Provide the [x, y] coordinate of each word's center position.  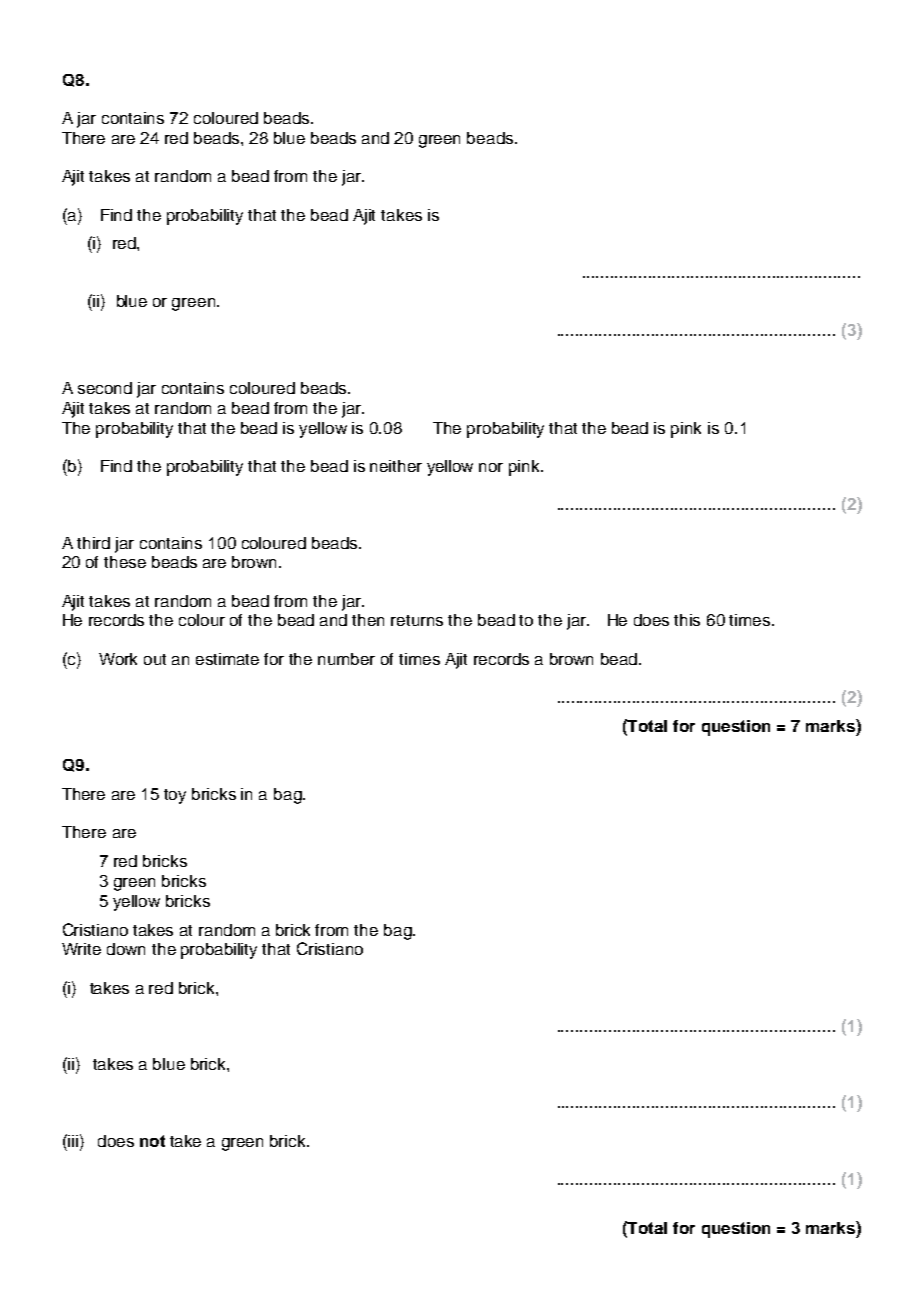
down [126, 949]
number [346, 659]
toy [175, 796]
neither [396, 466]
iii [72, 1140]
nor [491, 467]
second [105, 388]
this [687, 620]
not [152, 1141]
